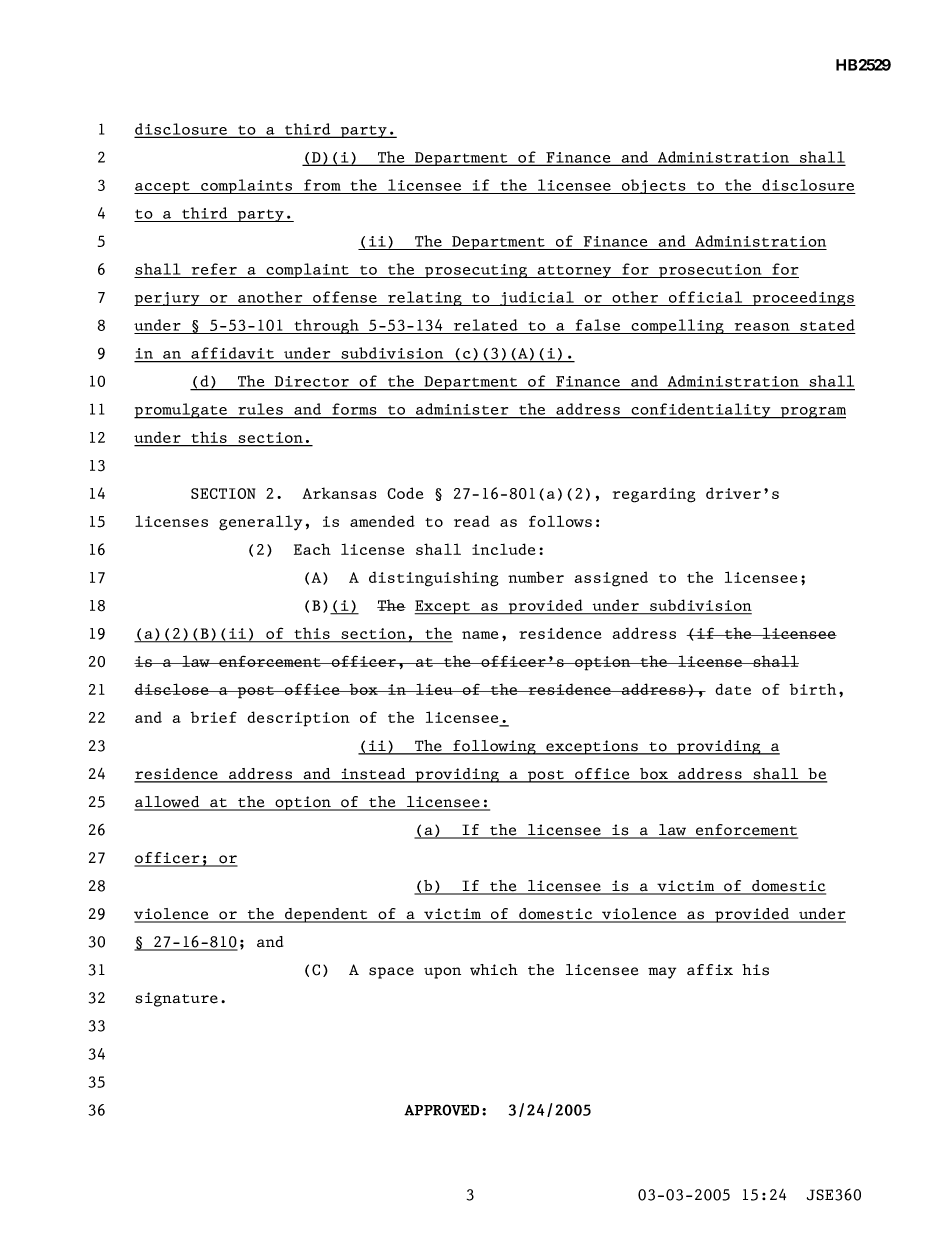 Image resolution: width=952 pixels, height=1233 pixels. What do you see at coordinates (701, 411) in the screenshot?
I see `confidentiality` at bounding box center [701, 411].
